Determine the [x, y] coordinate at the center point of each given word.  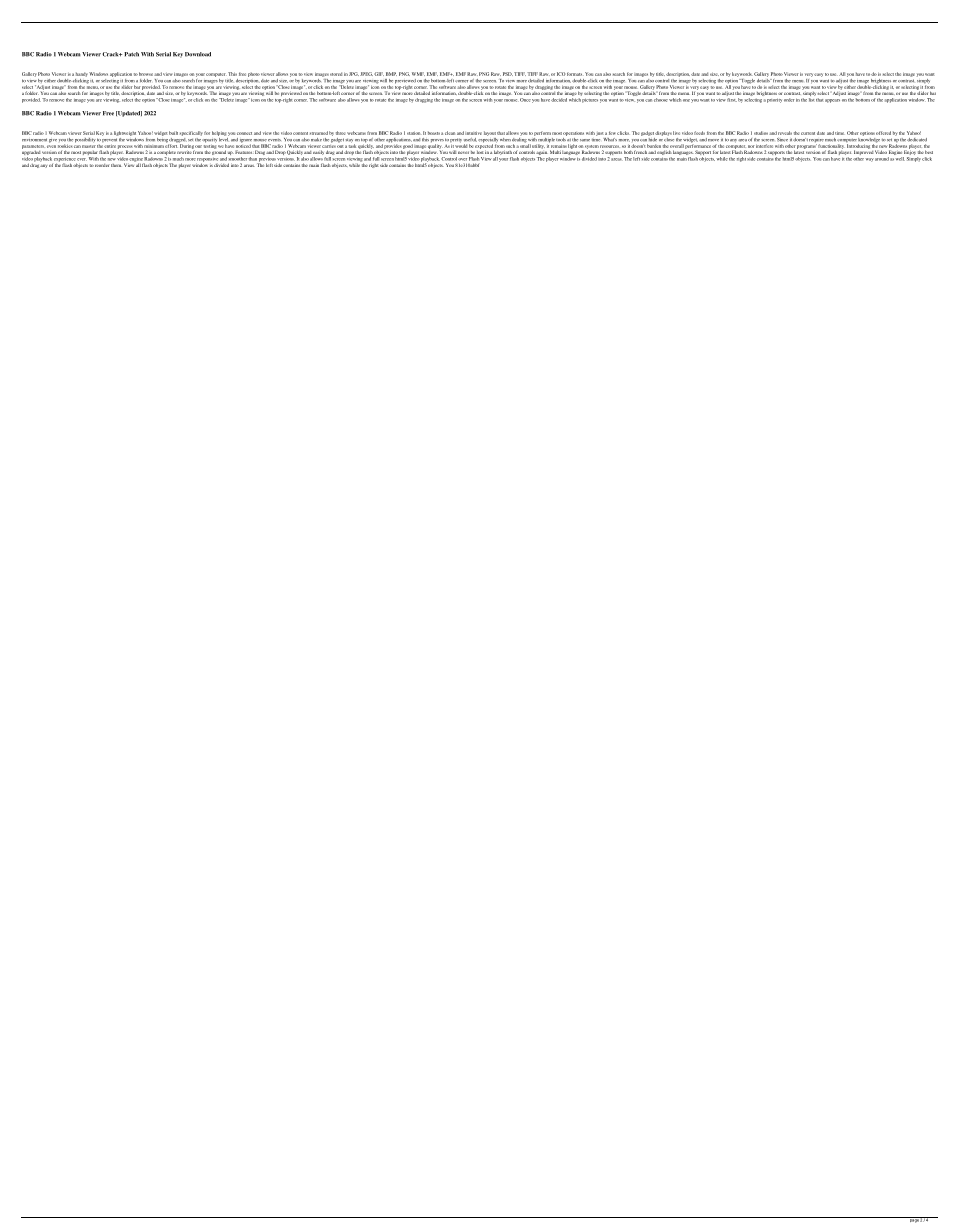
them [116, 165]
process [125, 148]
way [870, 160]
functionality [832, 146]
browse [146, 74]
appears [832, 101]
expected [484, 147]
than [253, 159]
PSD [508, 74]
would [461, 146]
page [914, 1220]
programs [806, 147]
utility [537, 146]
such [510, 146]
